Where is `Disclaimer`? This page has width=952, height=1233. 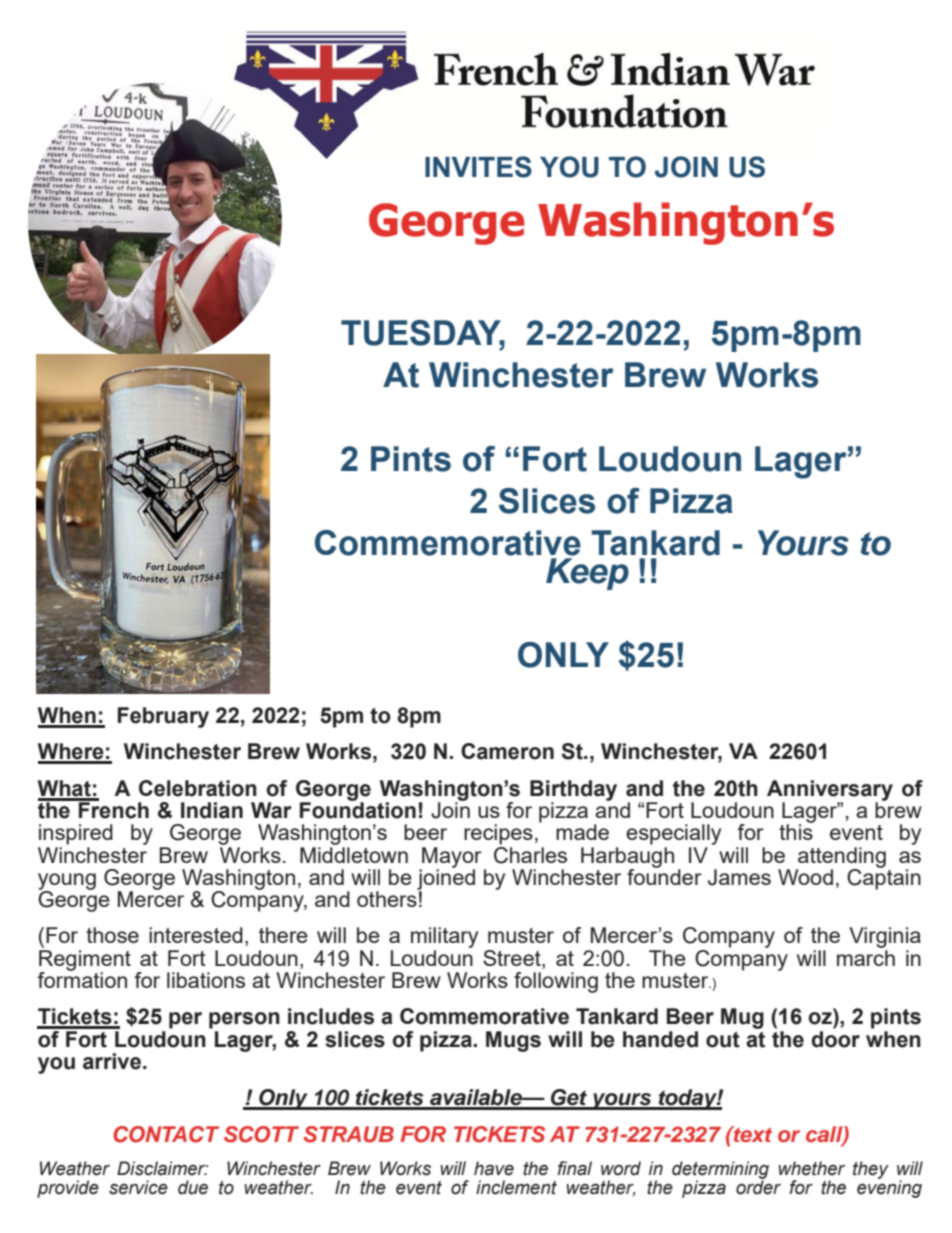 Disclaimer is located at coordinates (162, 1168).
